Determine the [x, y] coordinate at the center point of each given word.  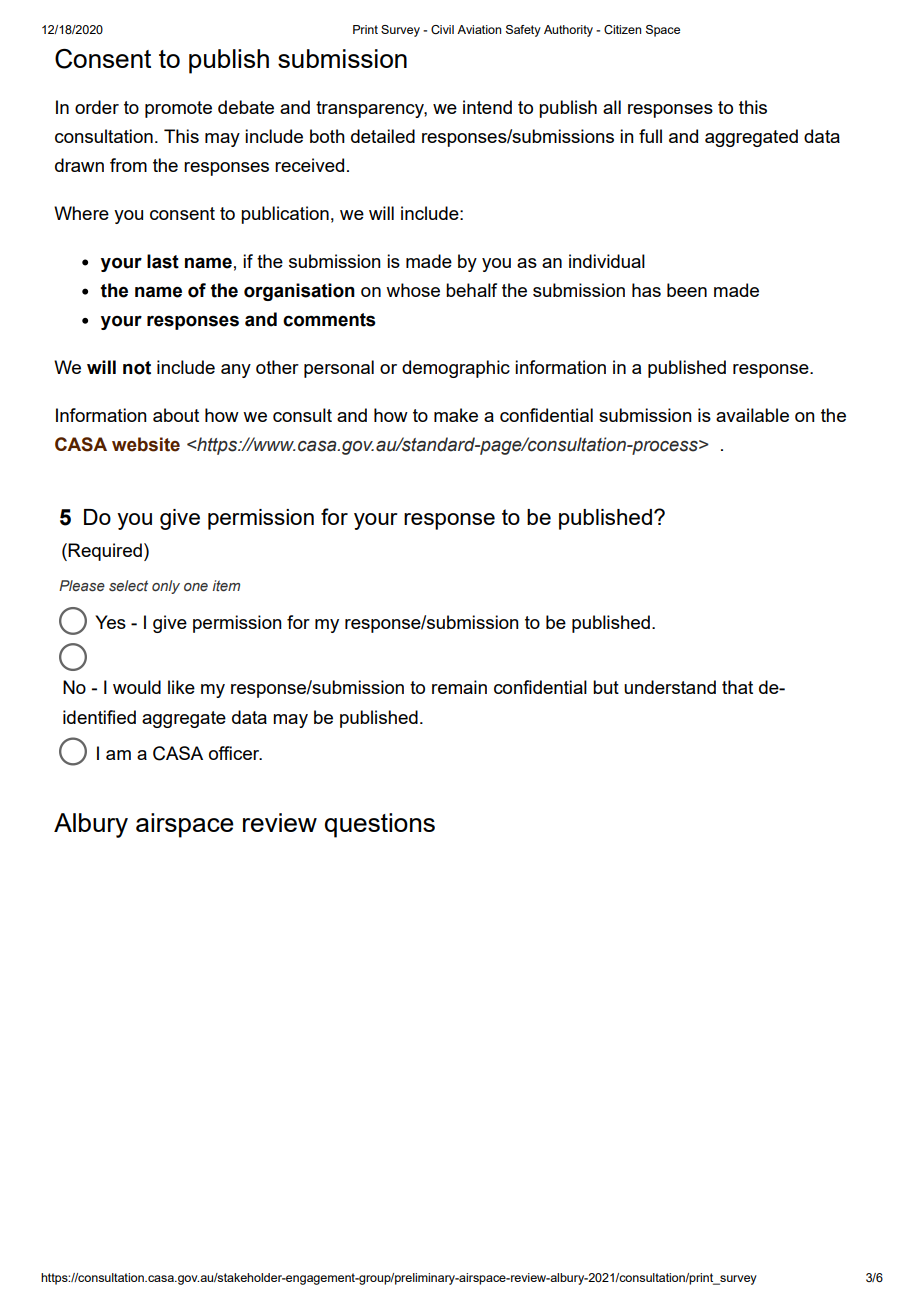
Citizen [622, 29]
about [176, 415]
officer [235, 753]
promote [178, 109]
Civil [442, 29]
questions [380, 825]
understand [670, 687]
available [752, 415]
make [456, 415]
